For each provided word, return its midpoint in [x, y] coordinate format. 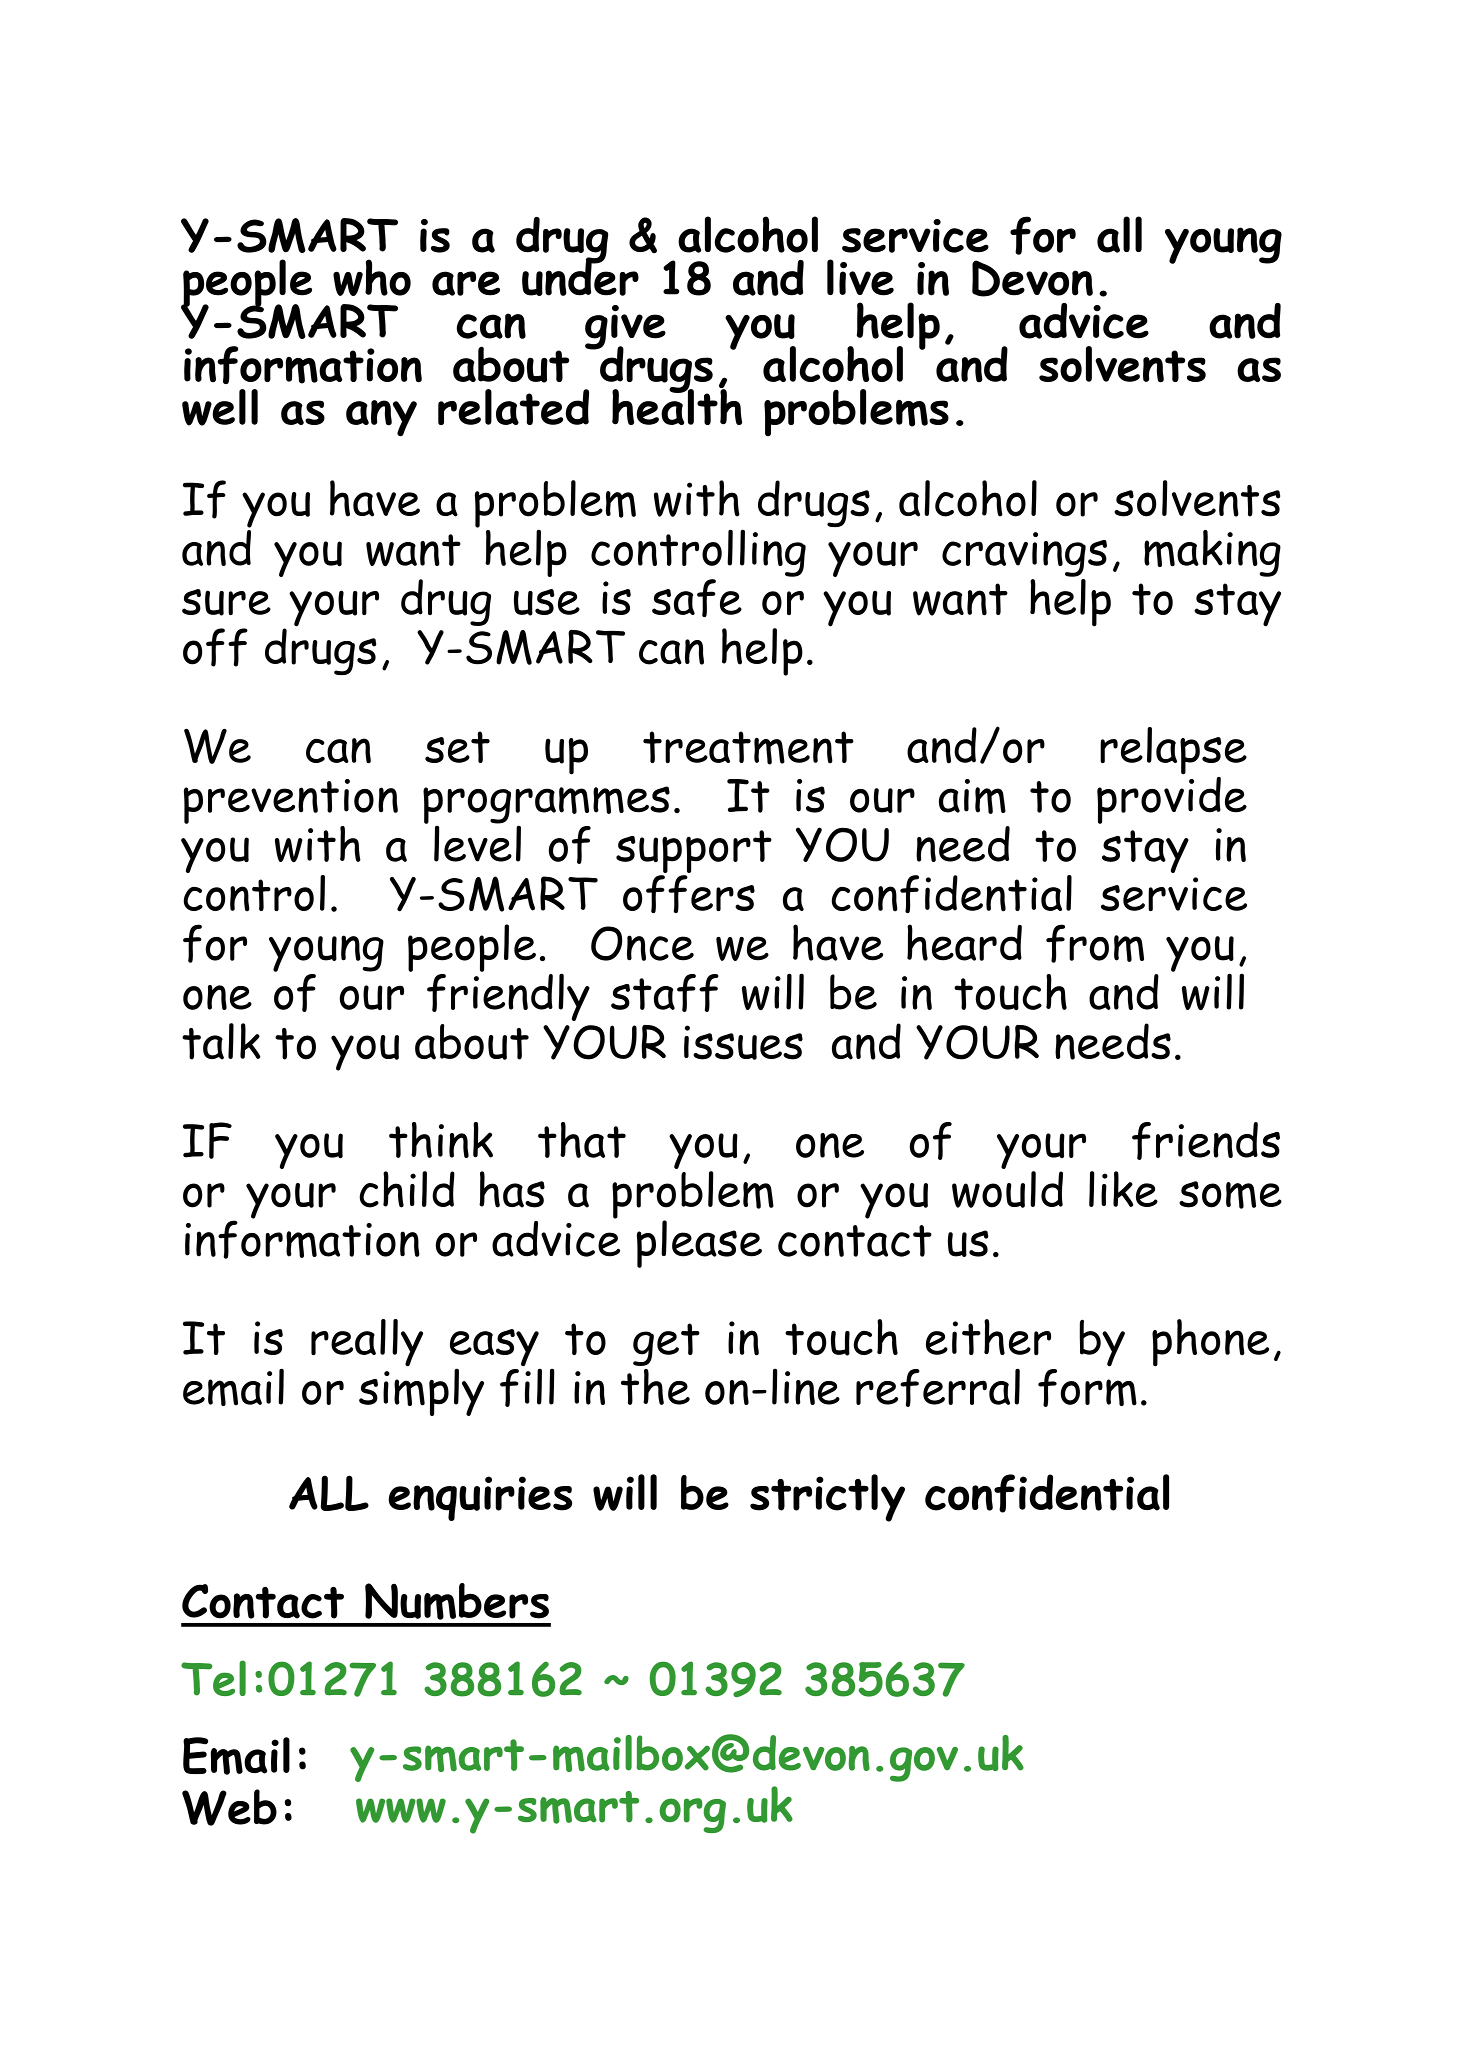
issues [743, 1042]
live [860, 277]
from [1095, 943]
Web [229, 1807]
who [372, 277]
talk [221, 1041]
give [625, 328]
